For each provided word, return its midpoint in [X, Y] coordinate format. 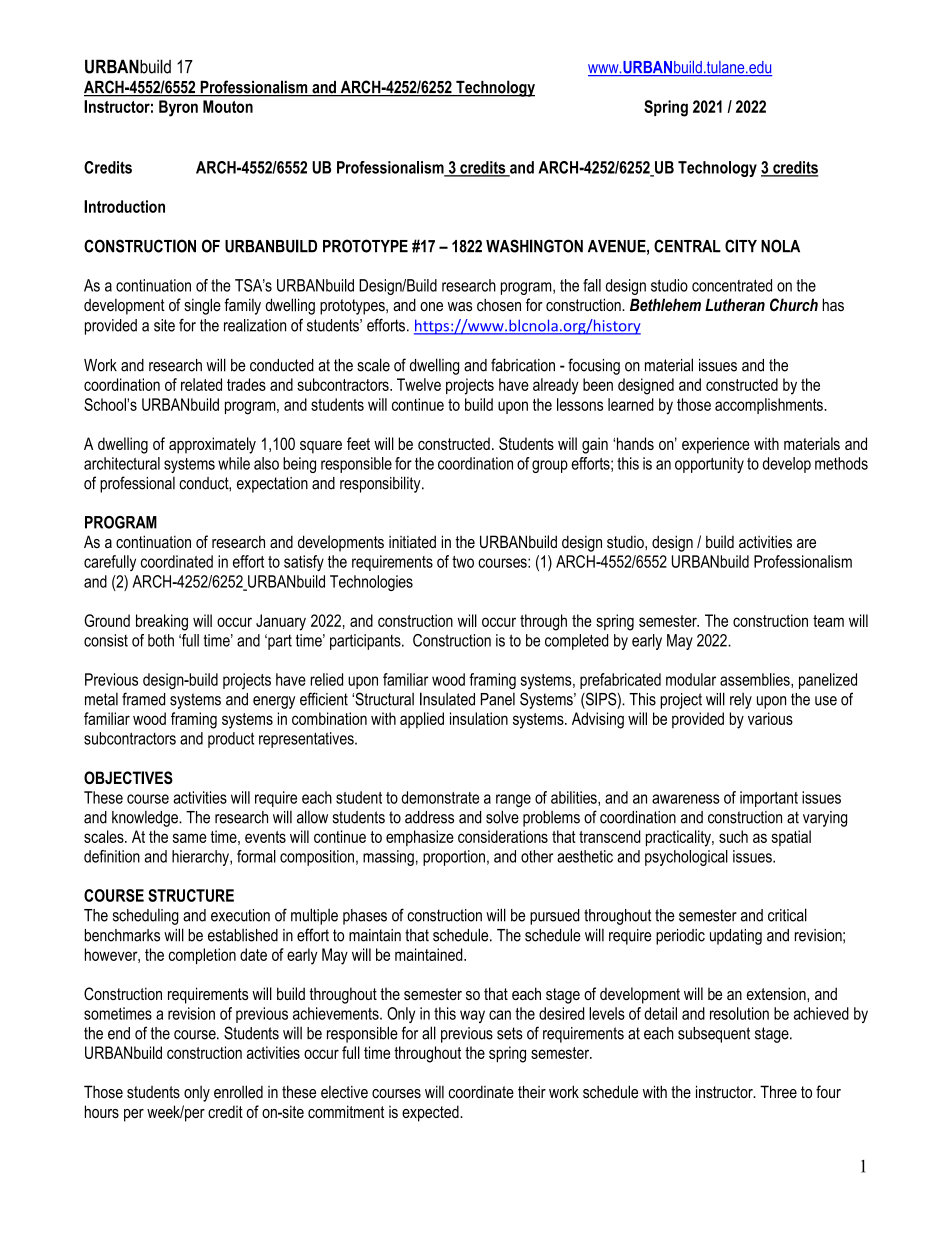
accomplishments [770, 406]
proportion [454, 858]
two [463, 562]
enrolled [238, 1092]
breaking [162, 622]
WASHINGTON [534, 246]
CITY [741, 246]
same [190, 838]
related [201, 384]
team [828, 621]
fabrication [523, 365]
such [733, 836]
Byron [178, 108]
